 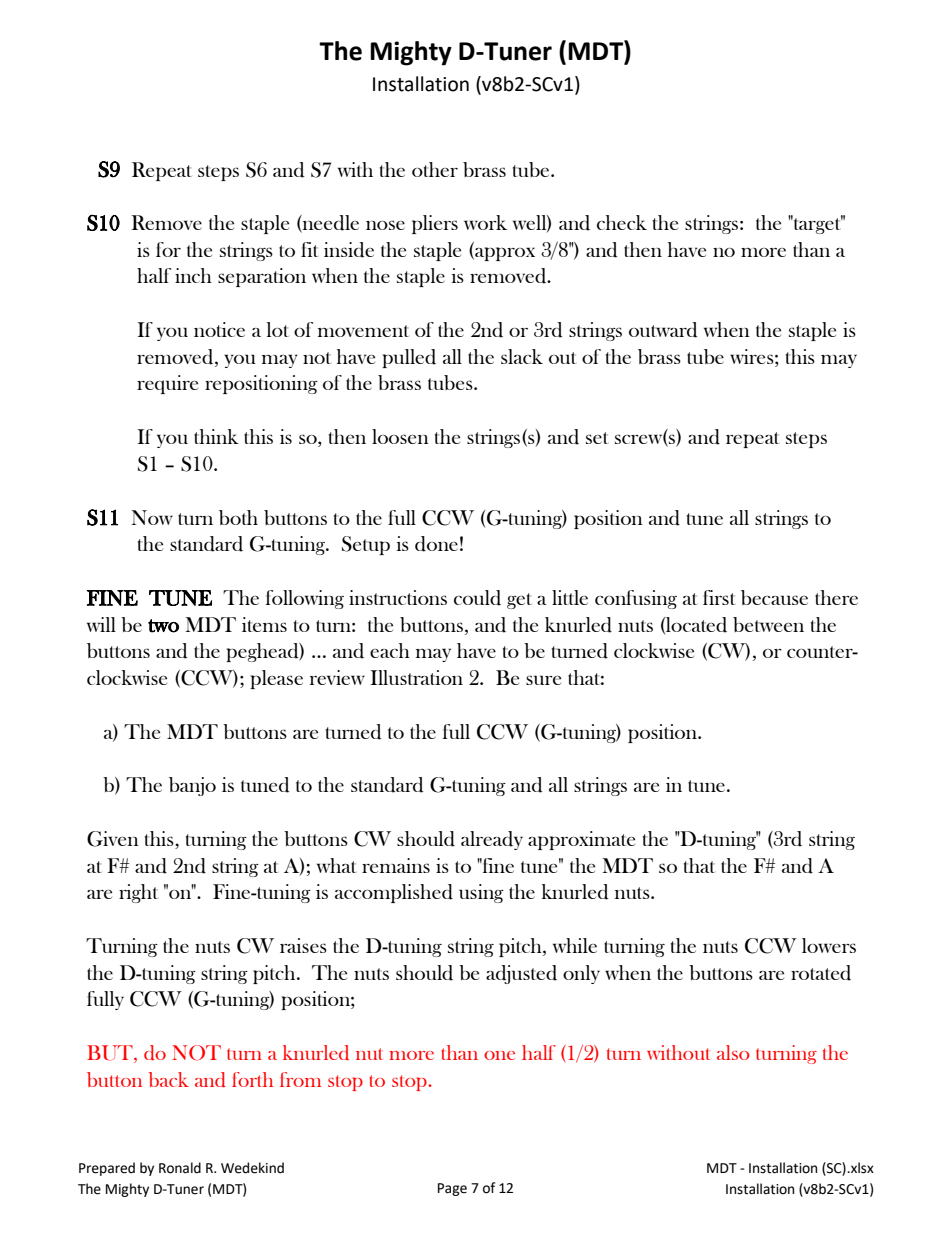 What do you see at coordinates (485, 222) in the page?
I see `work` at bounding box center [485, 222].
